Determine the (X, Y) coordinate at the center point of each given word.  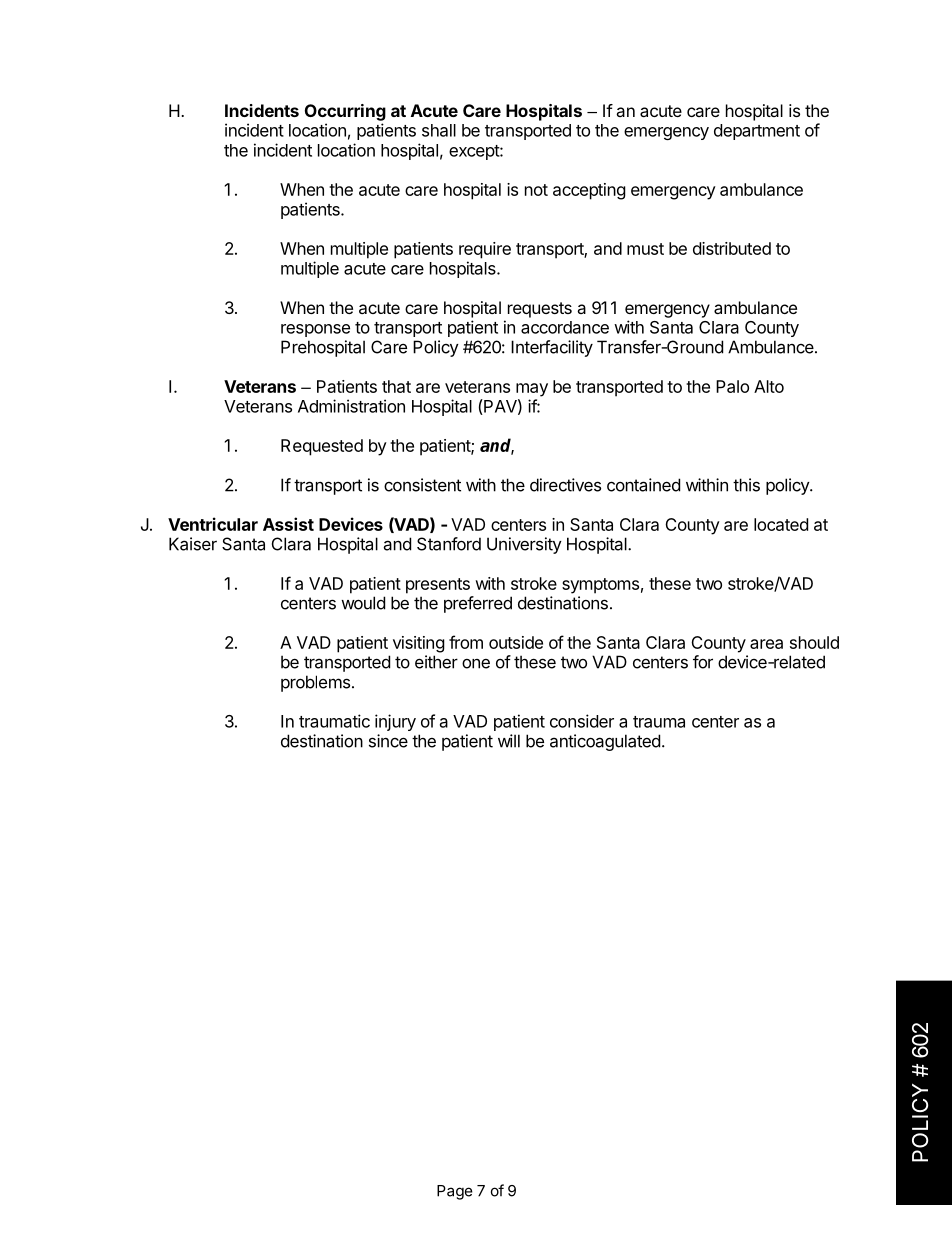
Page (455, 1192)
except (475, 152)
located (781, 524)
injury (395, 722)
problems (315, 683)
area (766, 644)
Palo (732, 386)
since (388, 741)
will (509, 741)
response (315, 330)
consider (582, 721)
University (524, 545)
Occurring (345, 112)
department (757, 132)
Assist (288, 524)
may (532, 390)
